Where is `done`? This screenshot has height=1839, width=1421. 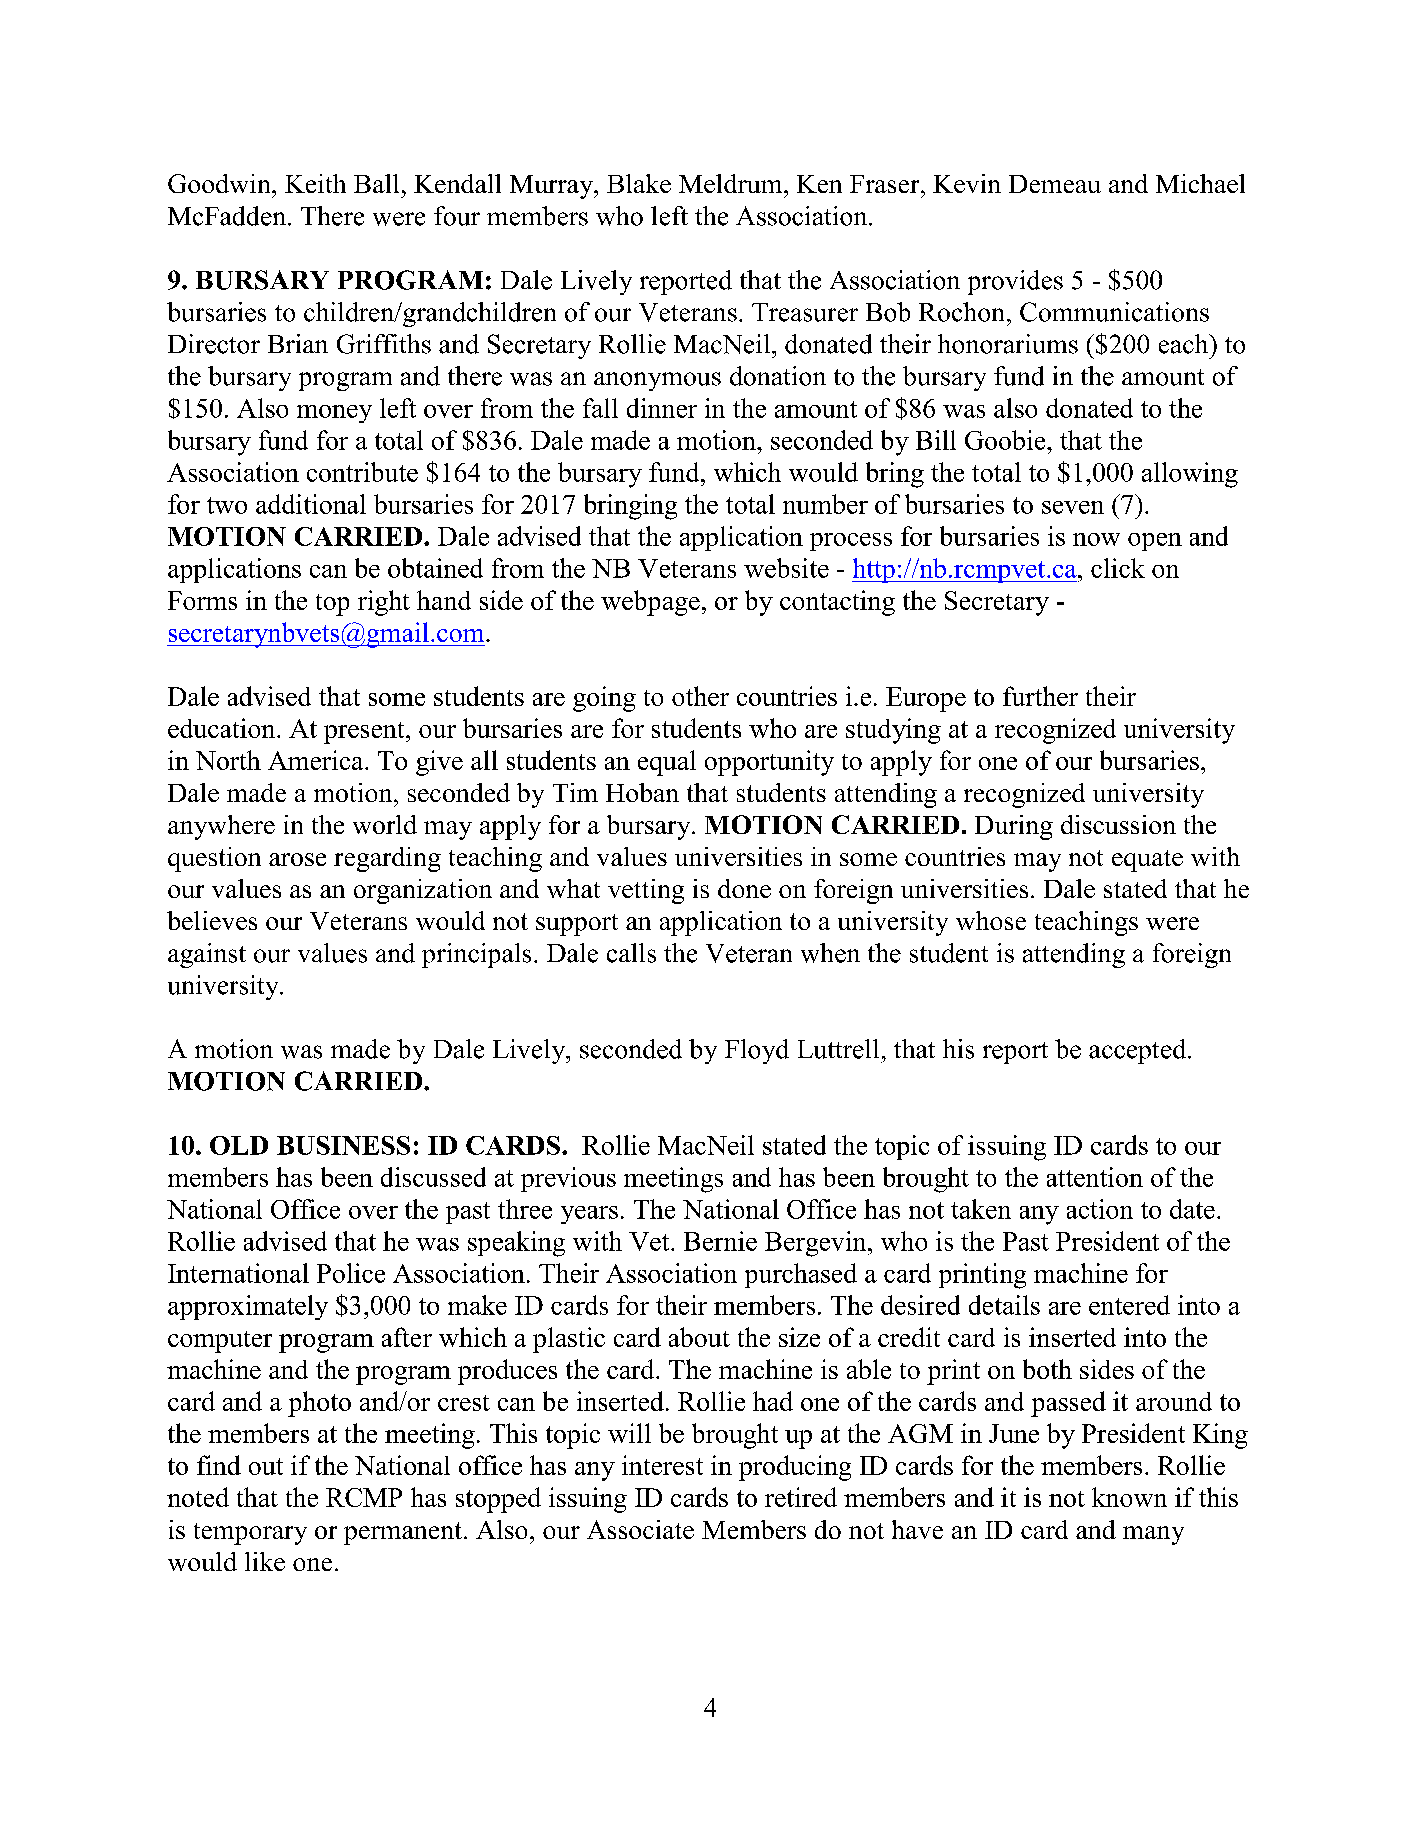
done is located at coordinates (744, 888).
